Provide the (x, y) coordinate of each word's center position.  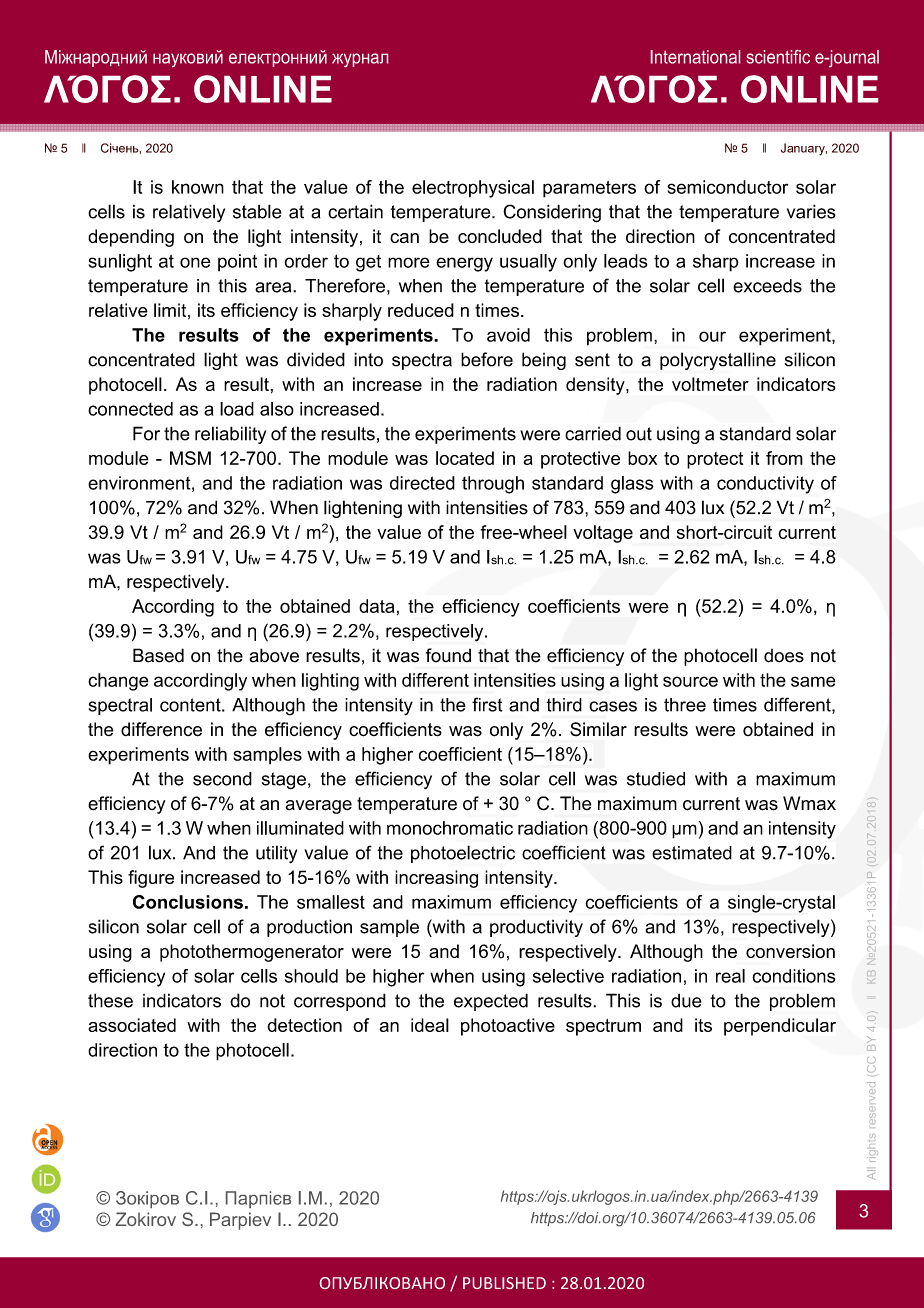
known (198, 187)
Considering (552, 213)
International (695, 57)
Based (158, 655)
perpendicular (780, 1027)
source (690, 681)
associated (132, 1025)
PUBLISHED (504, 1283)
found (448, 655)
